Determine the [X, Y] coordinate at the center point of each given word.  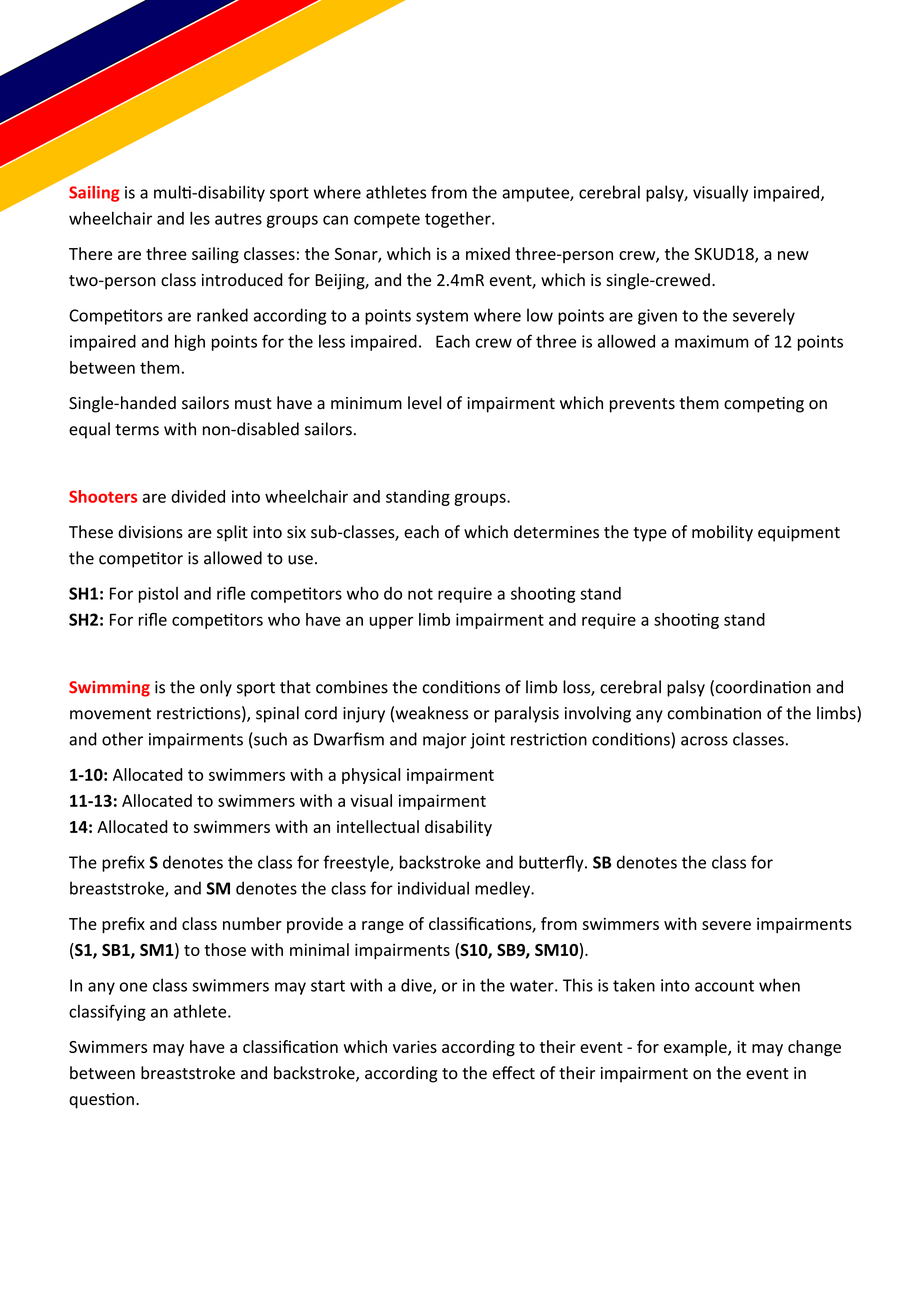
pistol [158, 595]
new [793, 255]
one [133, 987]
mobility [722, 533]
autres [238, 219]
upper [391, 622]
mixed [488, 253]
